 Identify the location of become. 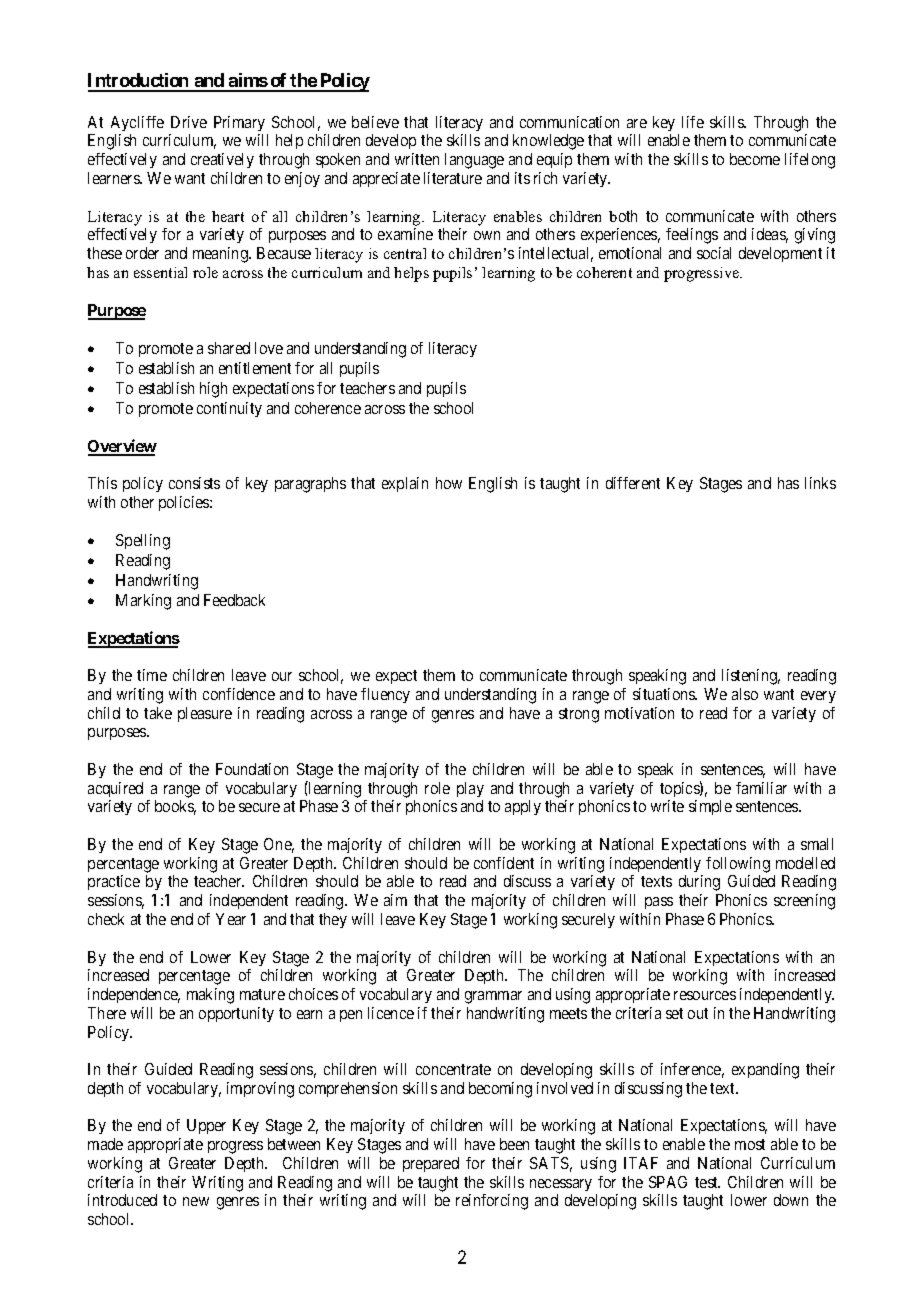
(755, 159).
